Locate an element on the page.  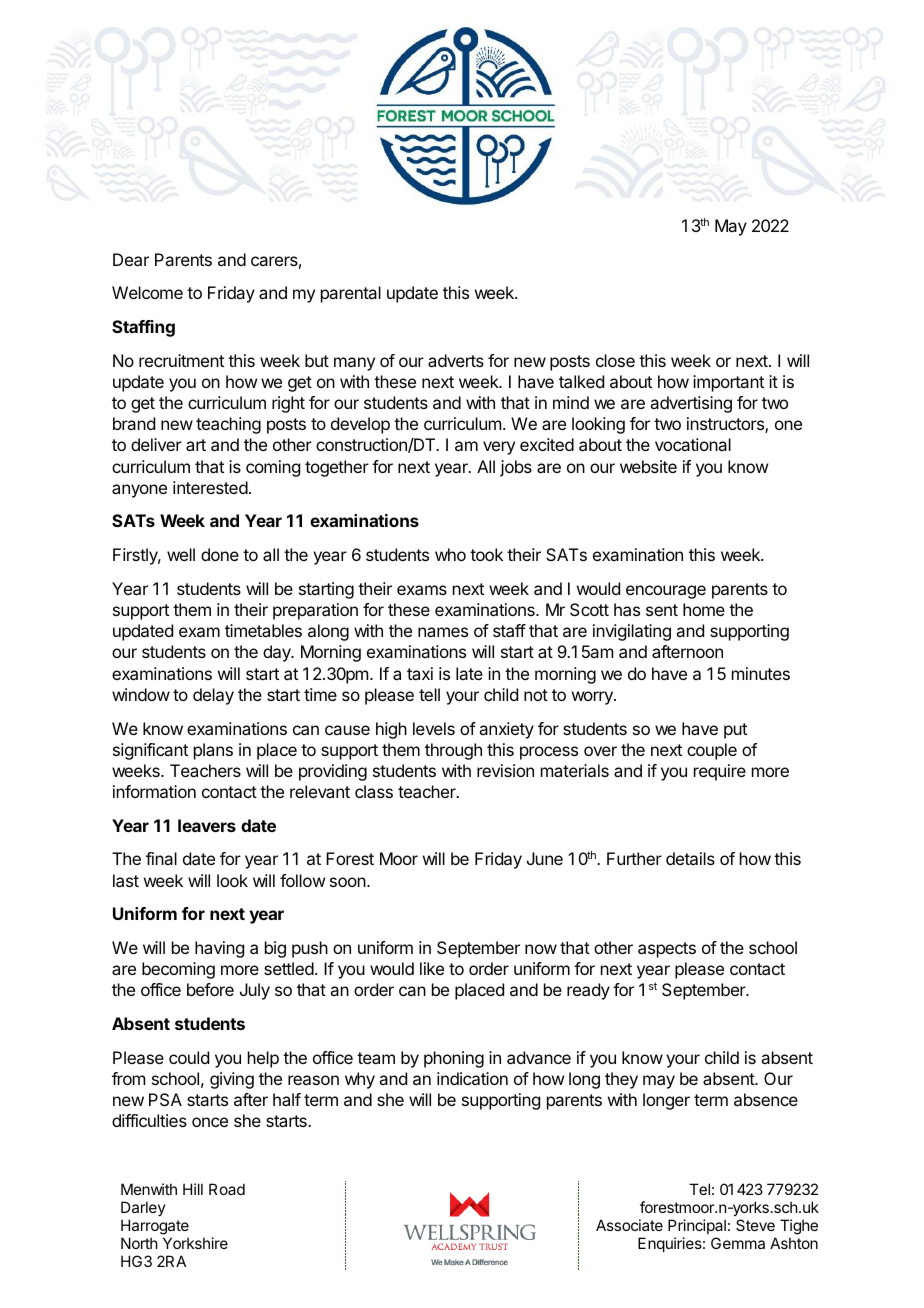
Welcome is located at coordinates (147, 292).
